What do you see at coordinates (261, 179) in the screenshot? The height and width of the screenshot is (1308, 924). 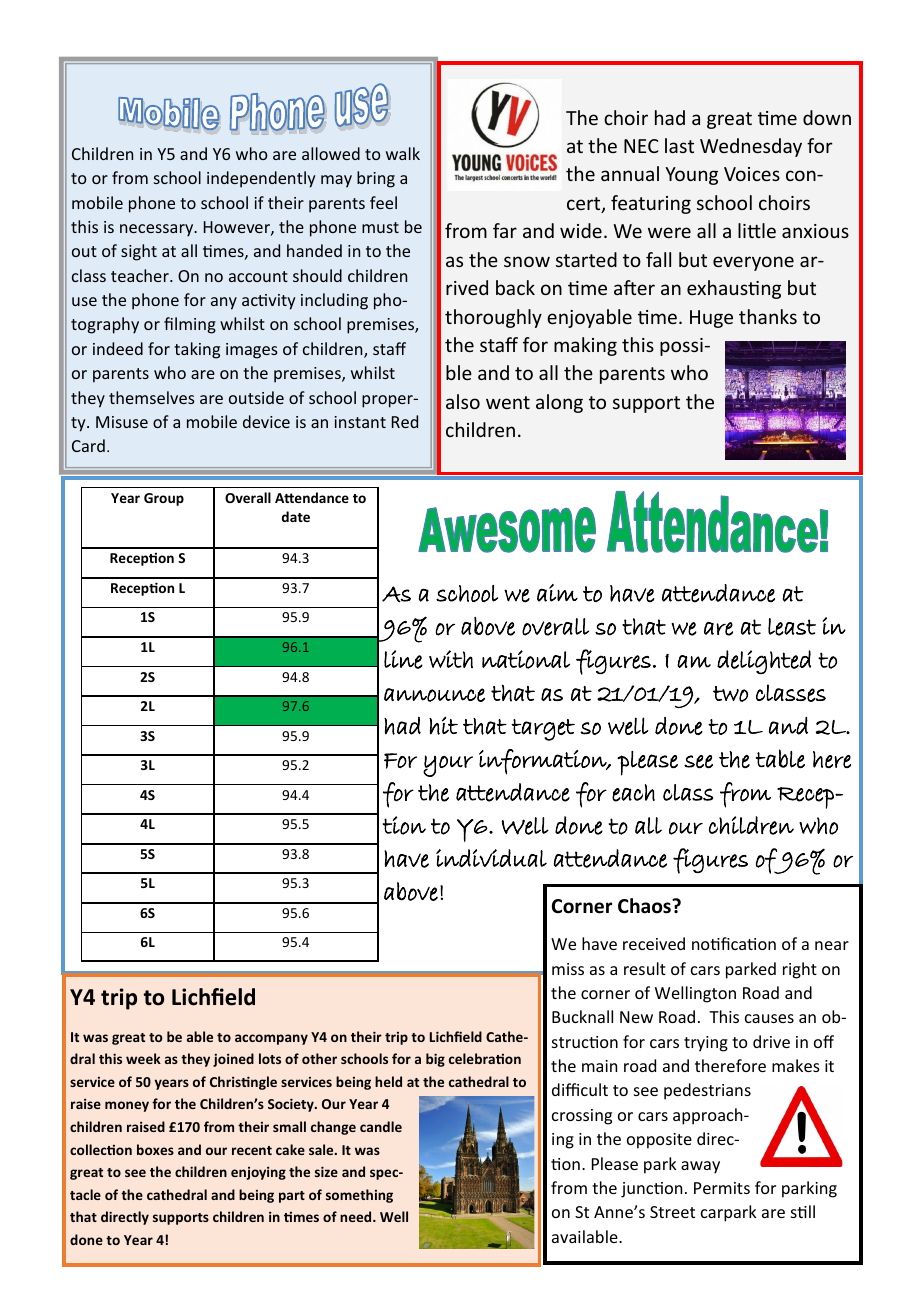 I see `independently` at bounding box center [261, 179].
